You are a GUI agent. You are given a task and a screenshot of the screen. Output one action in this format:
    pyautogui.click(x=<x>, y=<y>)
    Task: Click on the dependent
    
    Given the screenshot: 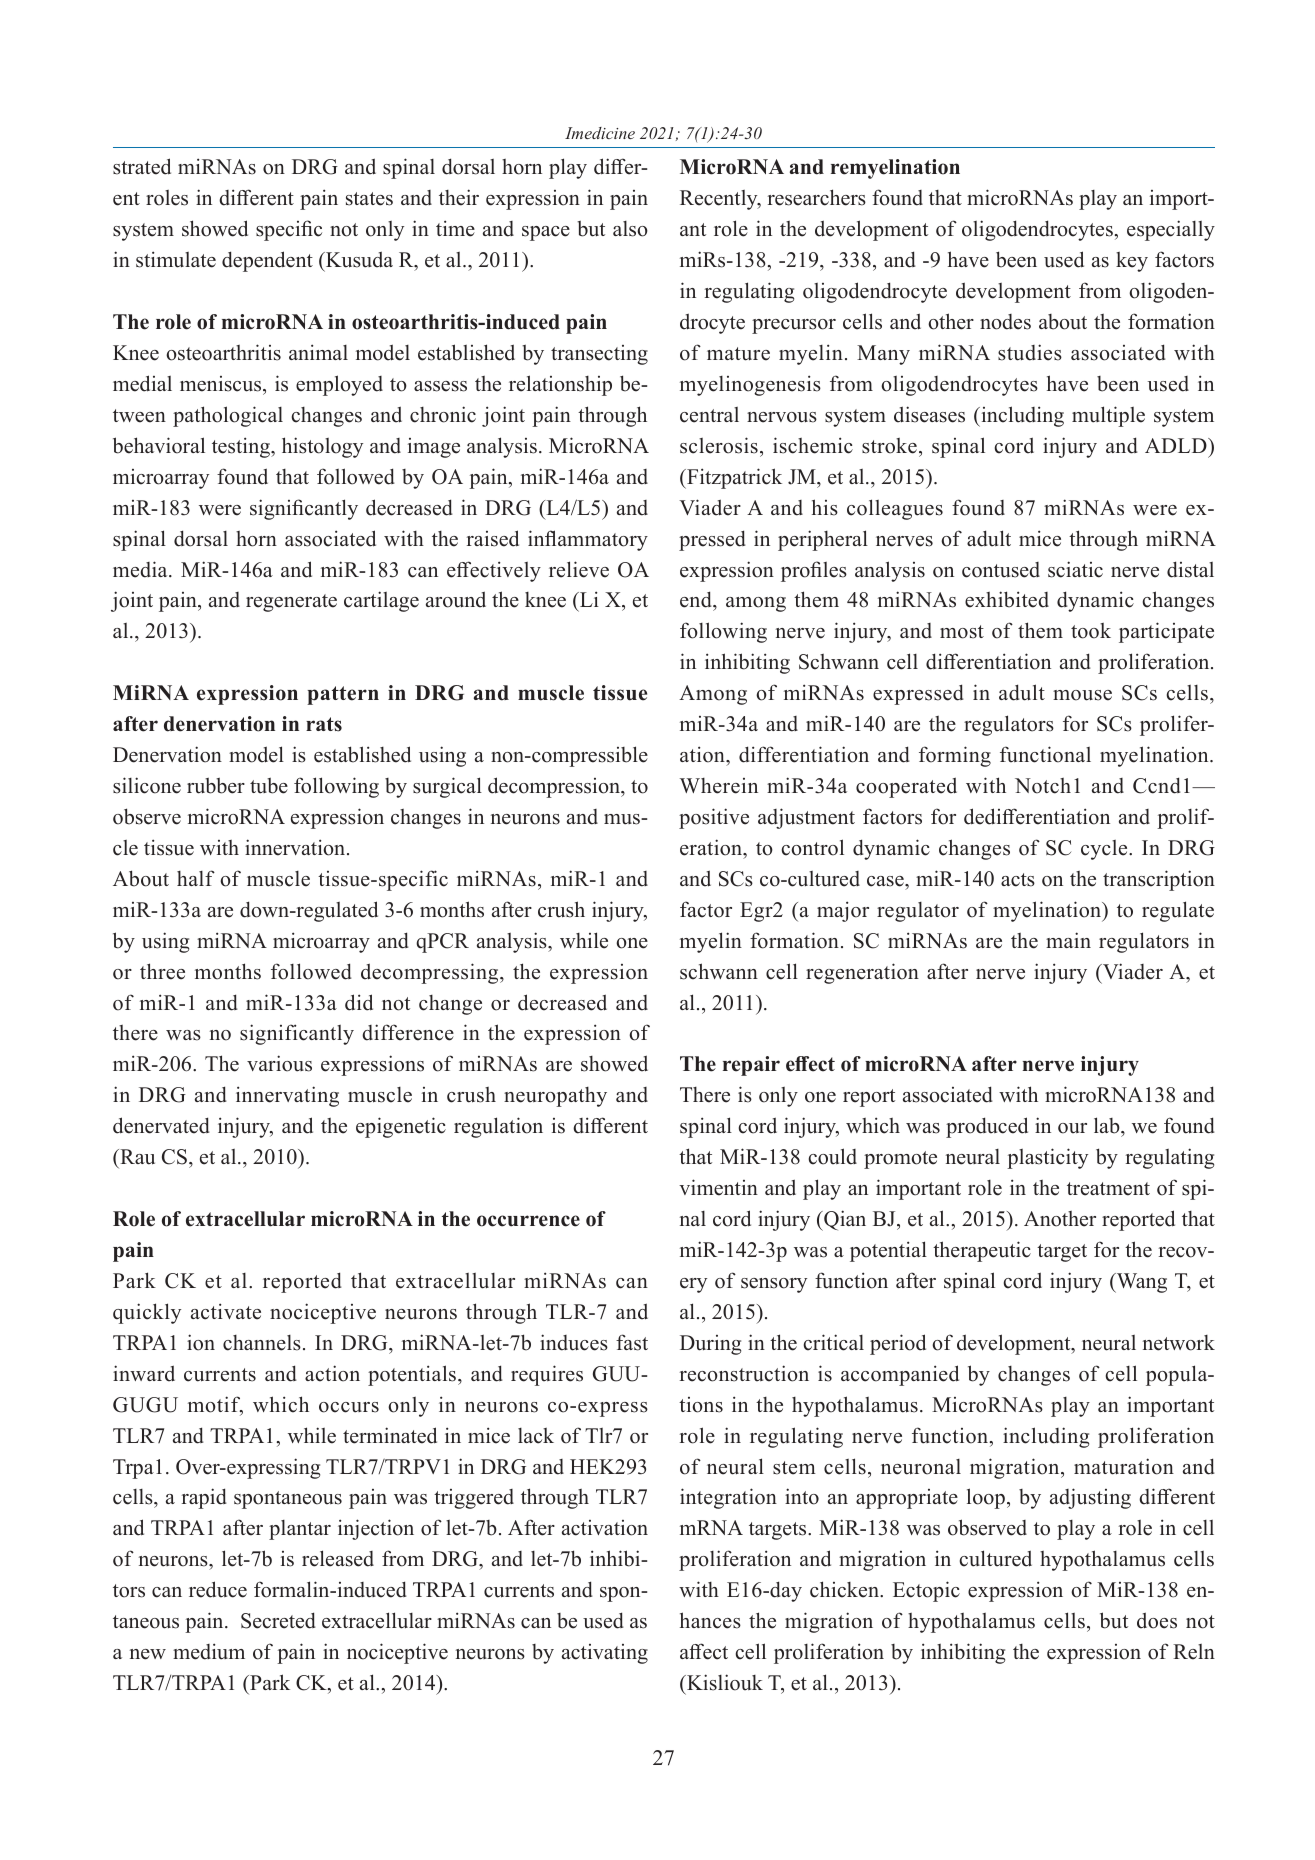 What is the action you would take?
    pyautogui.click(x=267, y=261)
